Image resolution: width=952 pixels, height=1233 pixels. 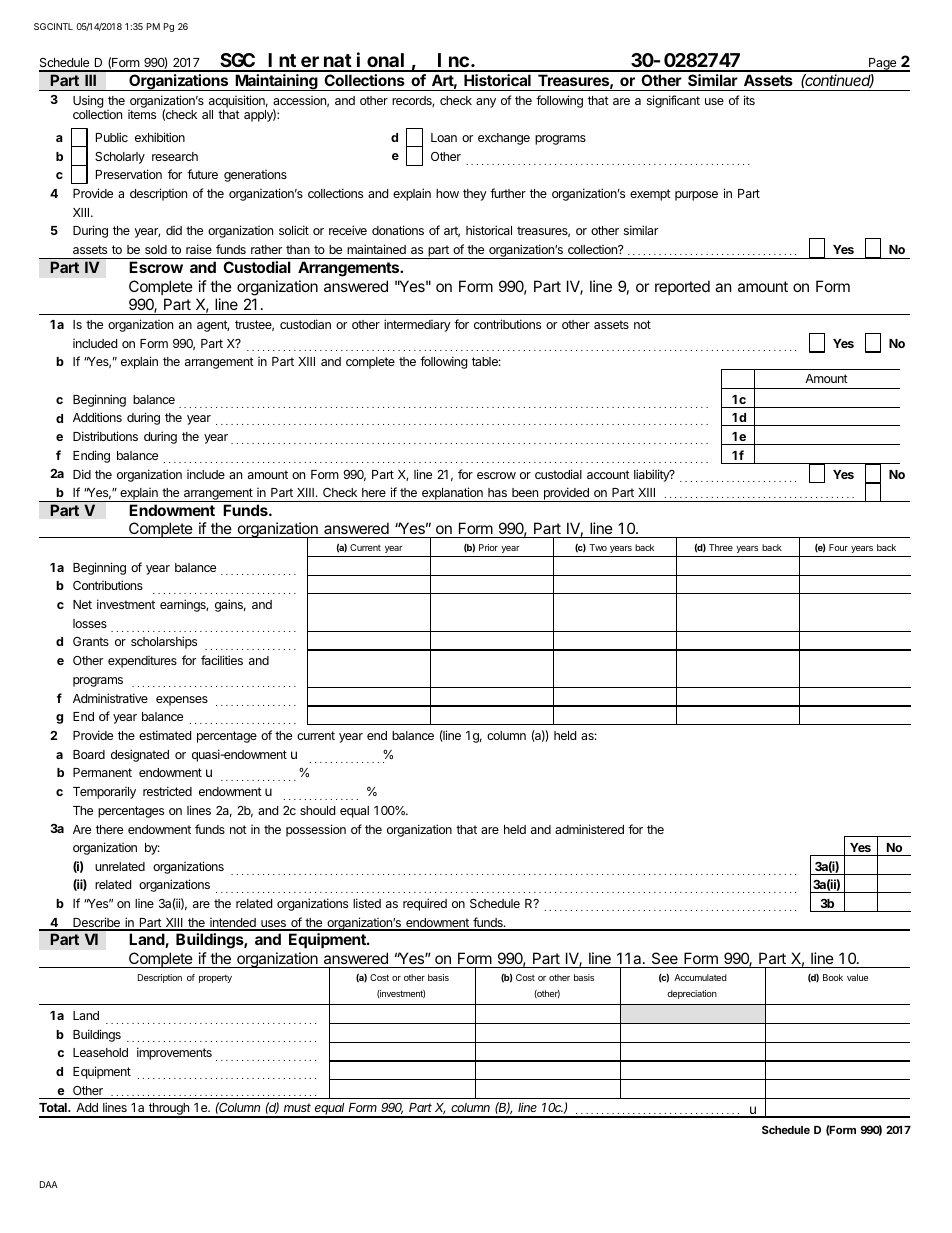 I want to click on Describe, so click(x=96, y=923).
